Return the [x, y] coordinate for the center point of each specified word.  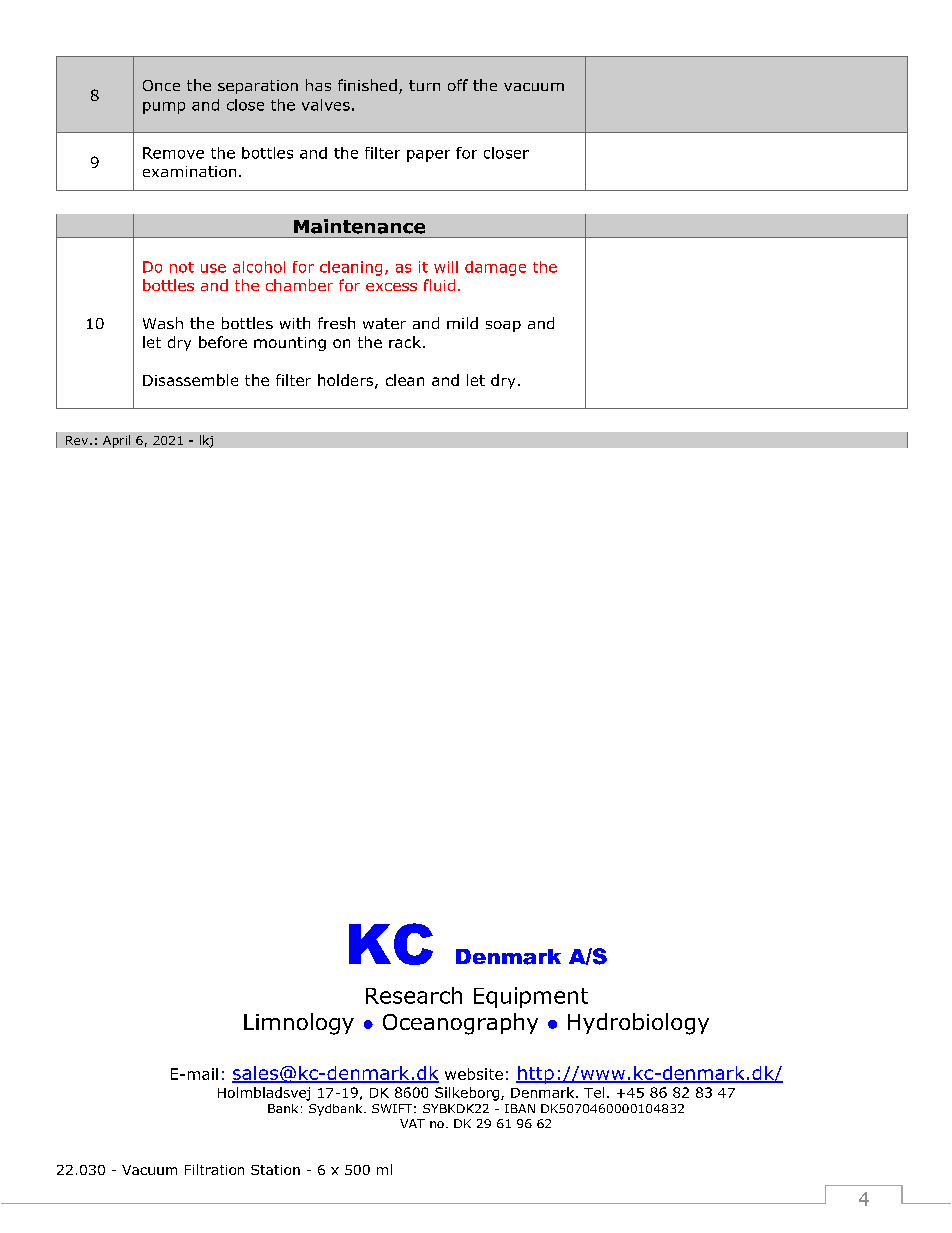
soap [503, 326]
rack [406, 342]
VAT [412, 1123]
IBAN [520, 1108]
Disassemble [190, 380]
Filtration [214, 1169]
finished [367, 85]
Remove [173, 153]
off [458, 85]
